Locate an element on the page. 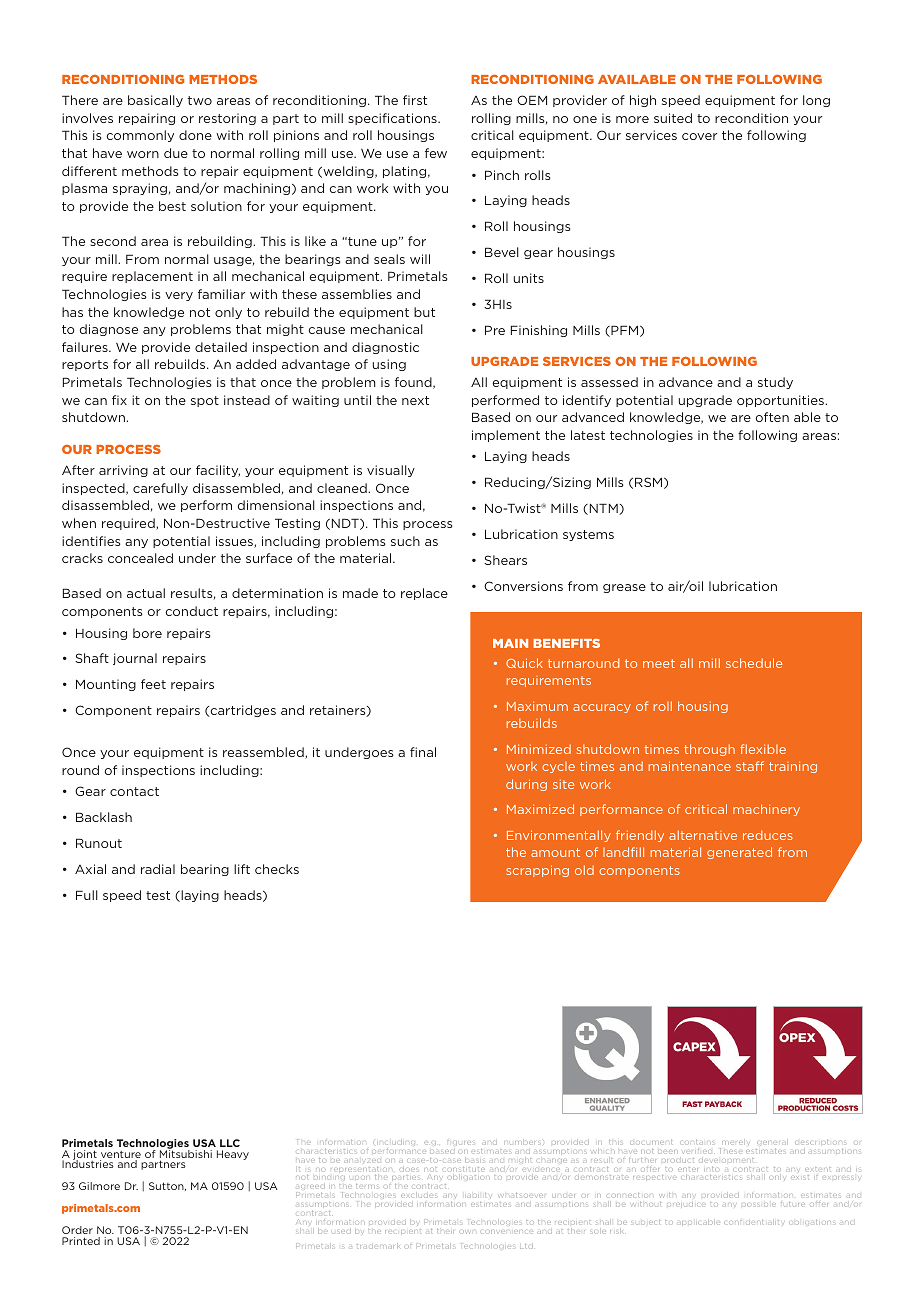 The image size is (924, 1308). Order is located at coordinates (77, 1230).
